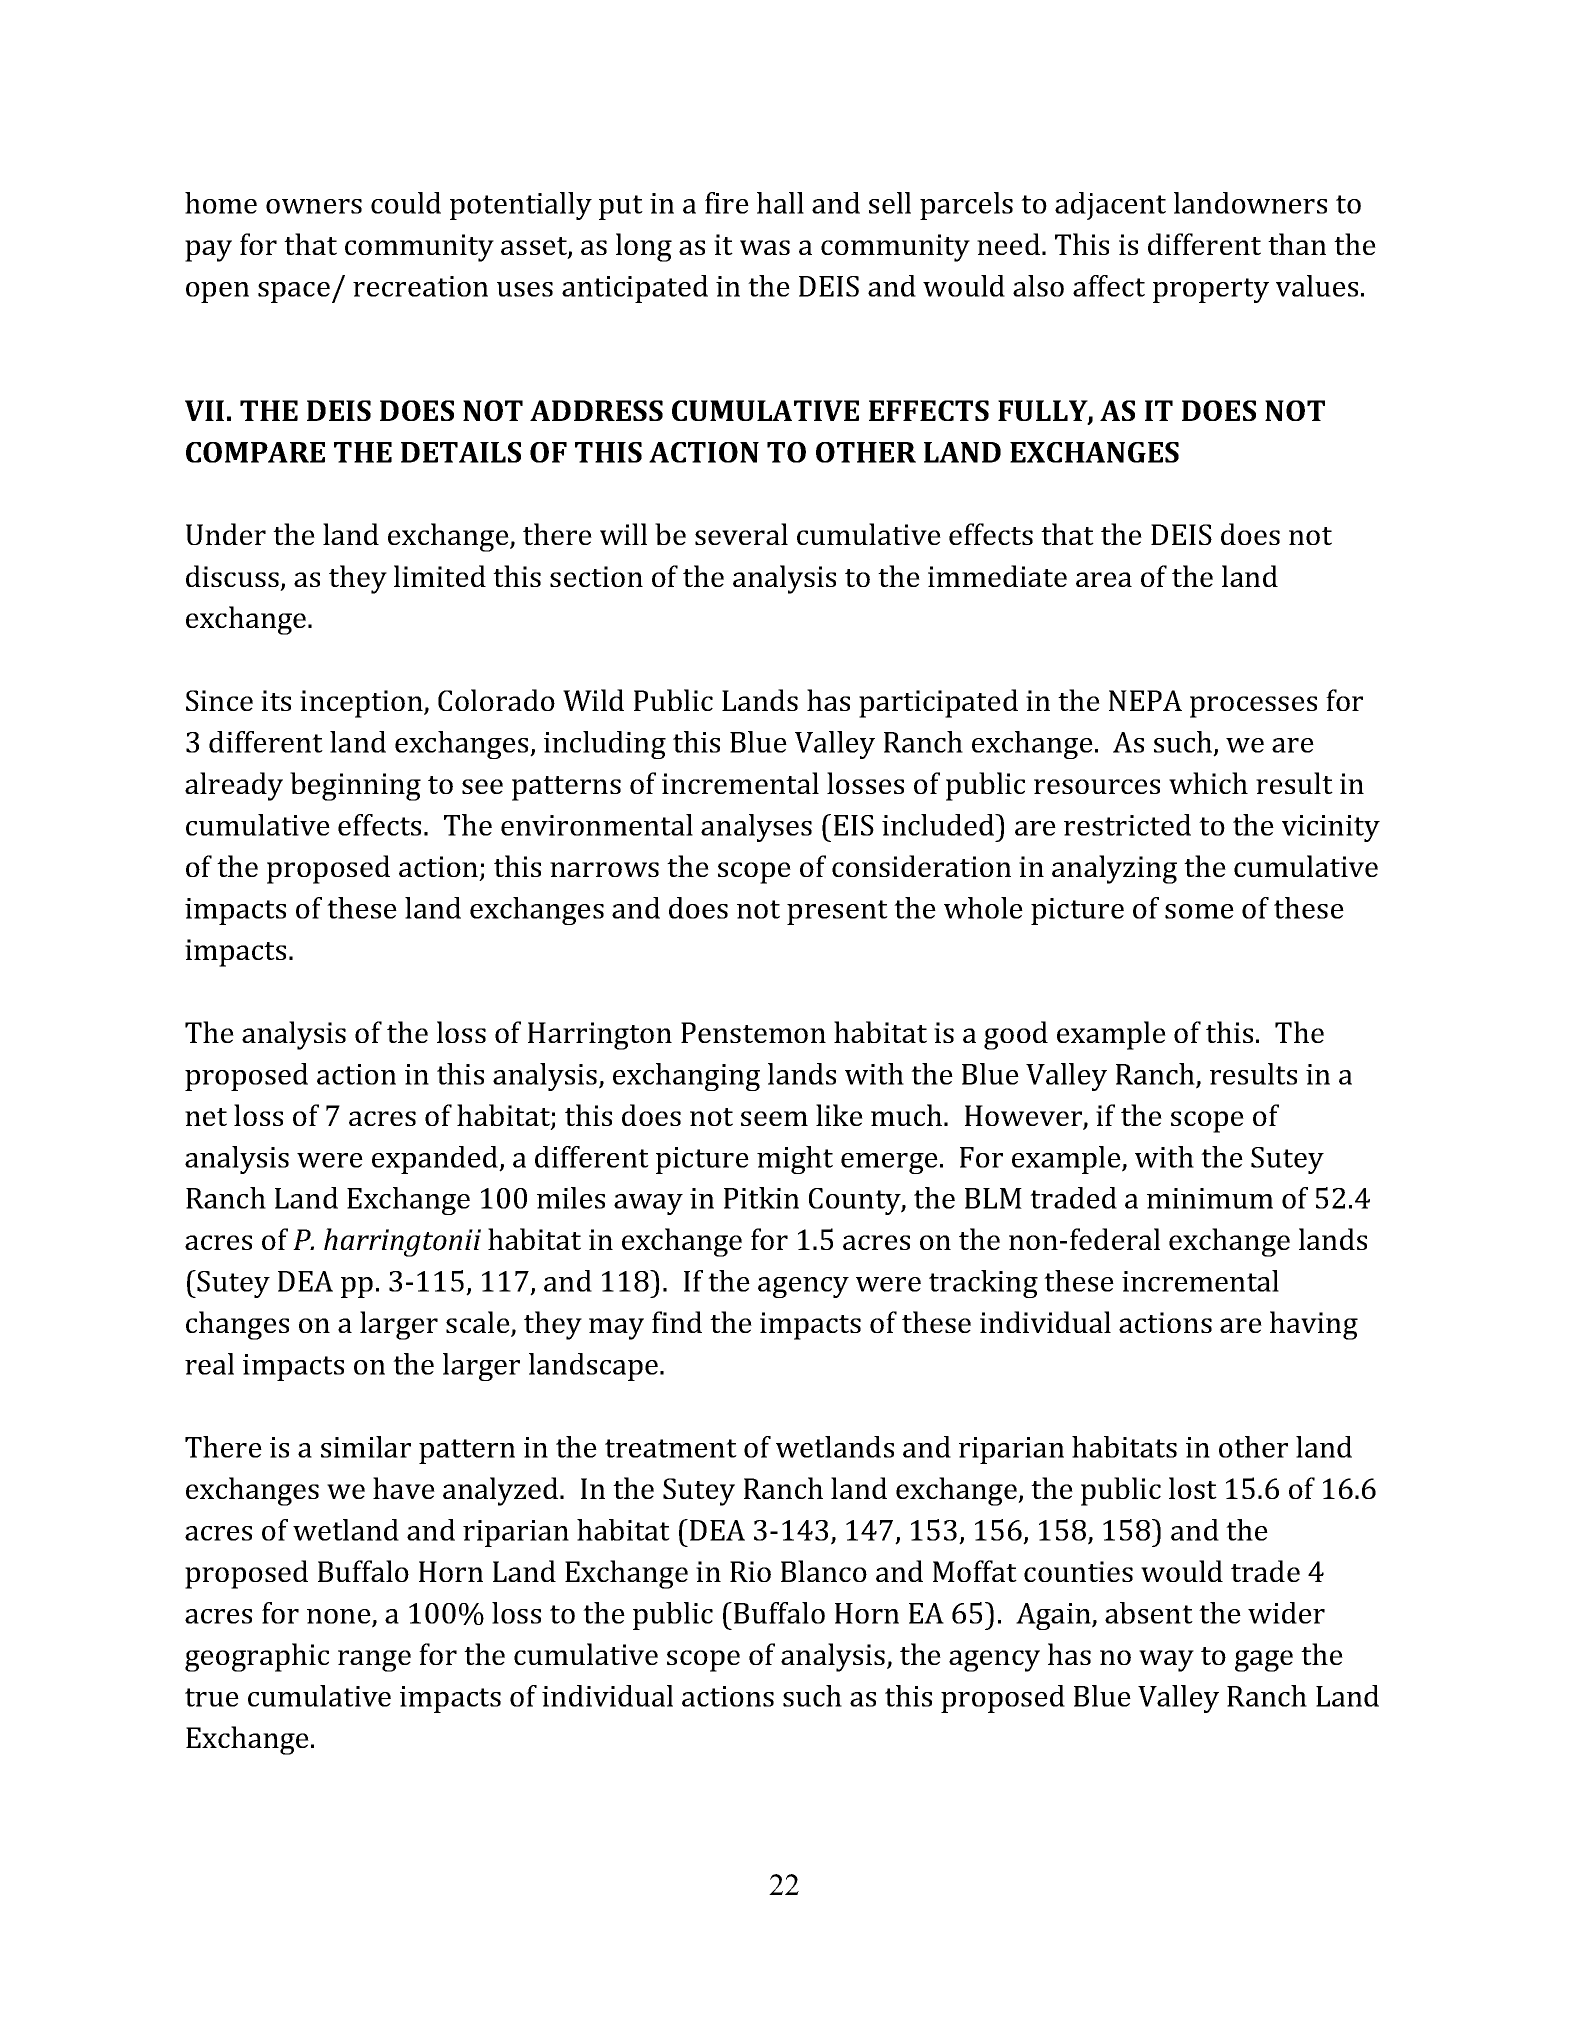  What do you see at coordinates (1104, 579) in the image?
I see `area` at bounding box center [1104, 579].
